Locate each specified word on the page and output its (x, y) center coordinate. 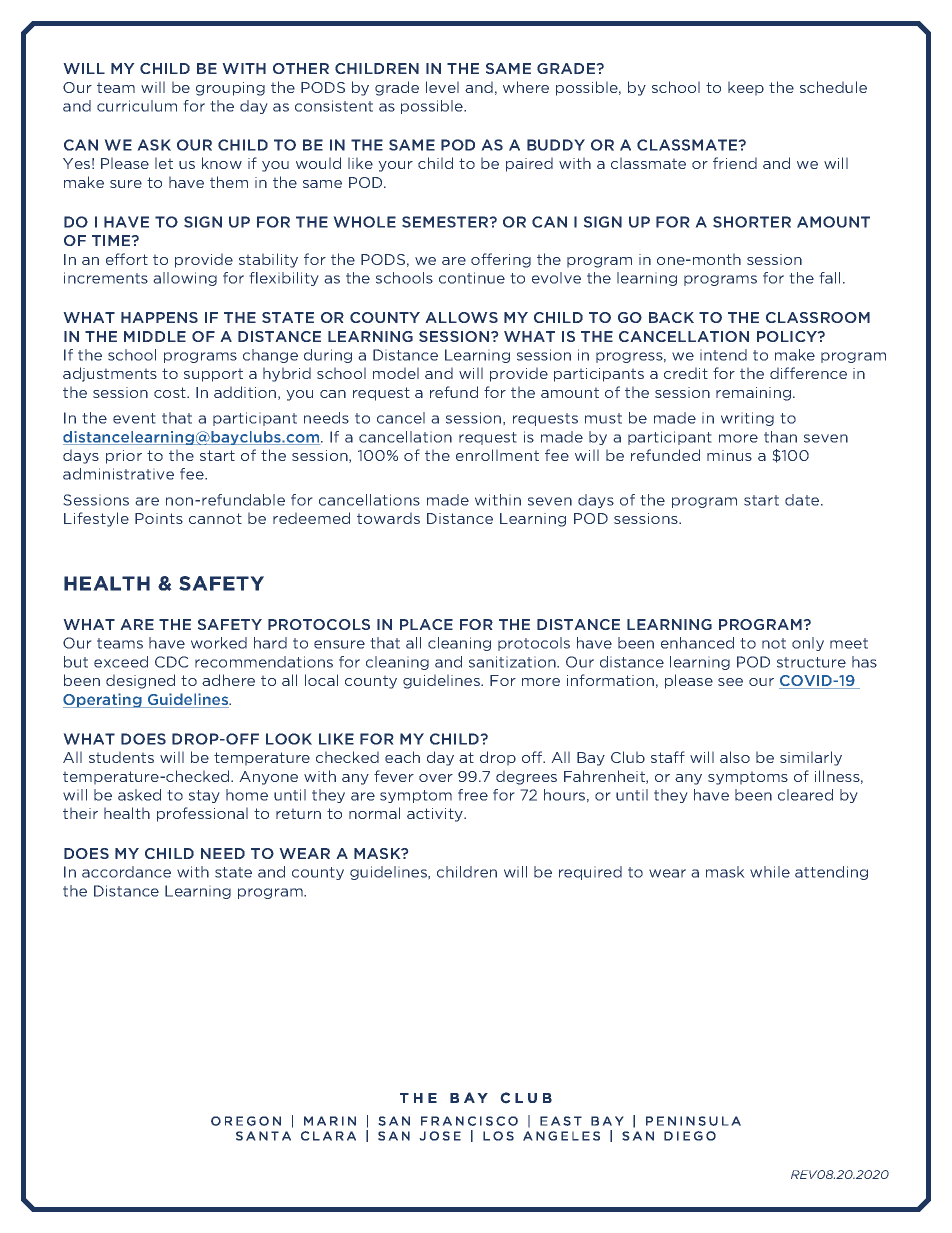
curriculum (137, 106)
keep (746, 88)
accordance (126, 872)
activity (436, 815)
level (442, 87)
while (770, 872)
